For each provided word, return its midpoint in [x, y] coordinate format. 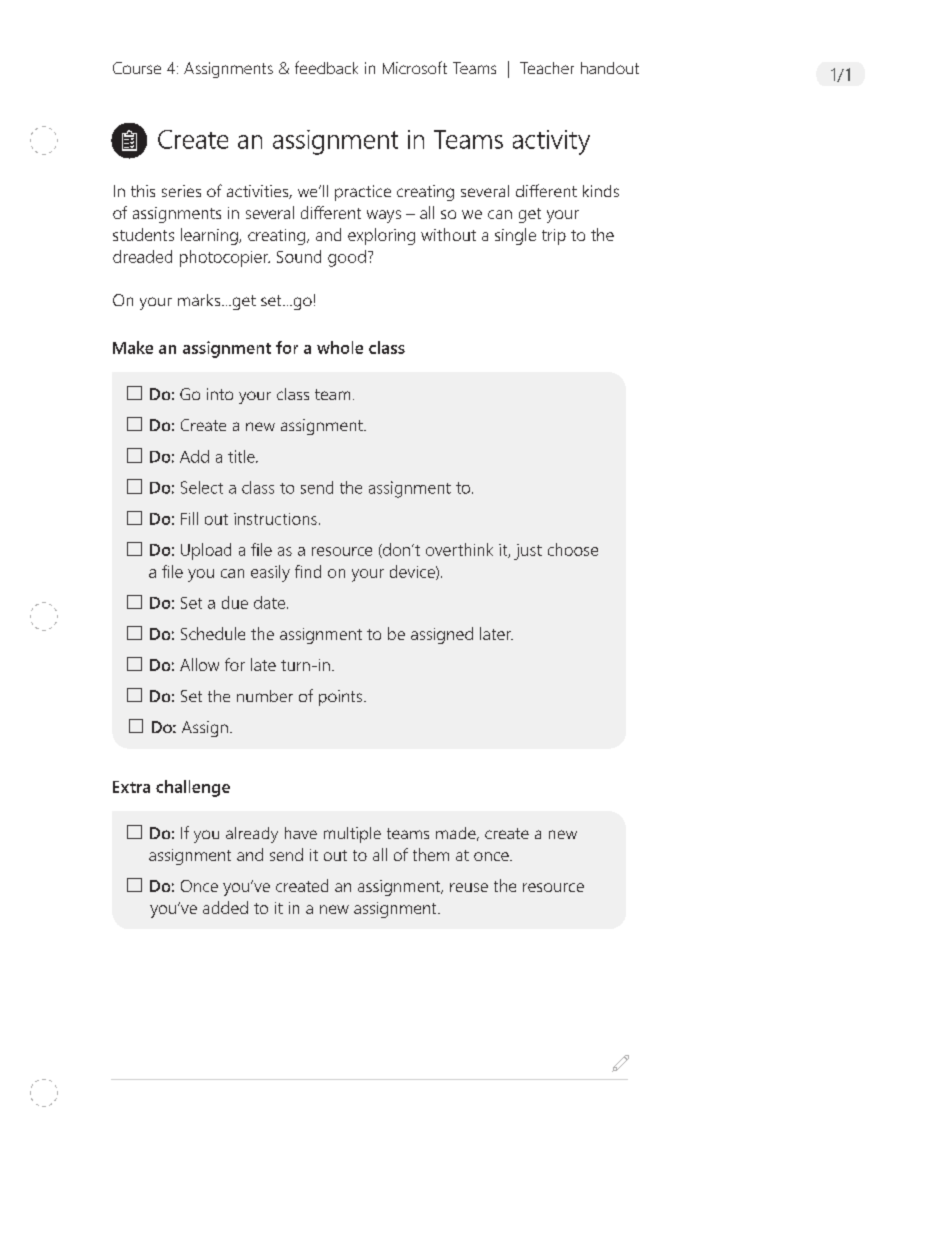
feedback [326, 67]
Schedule [213, 633]
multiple [352, 835]
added [225, 907]
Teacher [547, 68]
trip [554, 237]
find [308, 571]
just [528, 552]
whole [340, 347]
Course [137, 68]
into [220, 394]
